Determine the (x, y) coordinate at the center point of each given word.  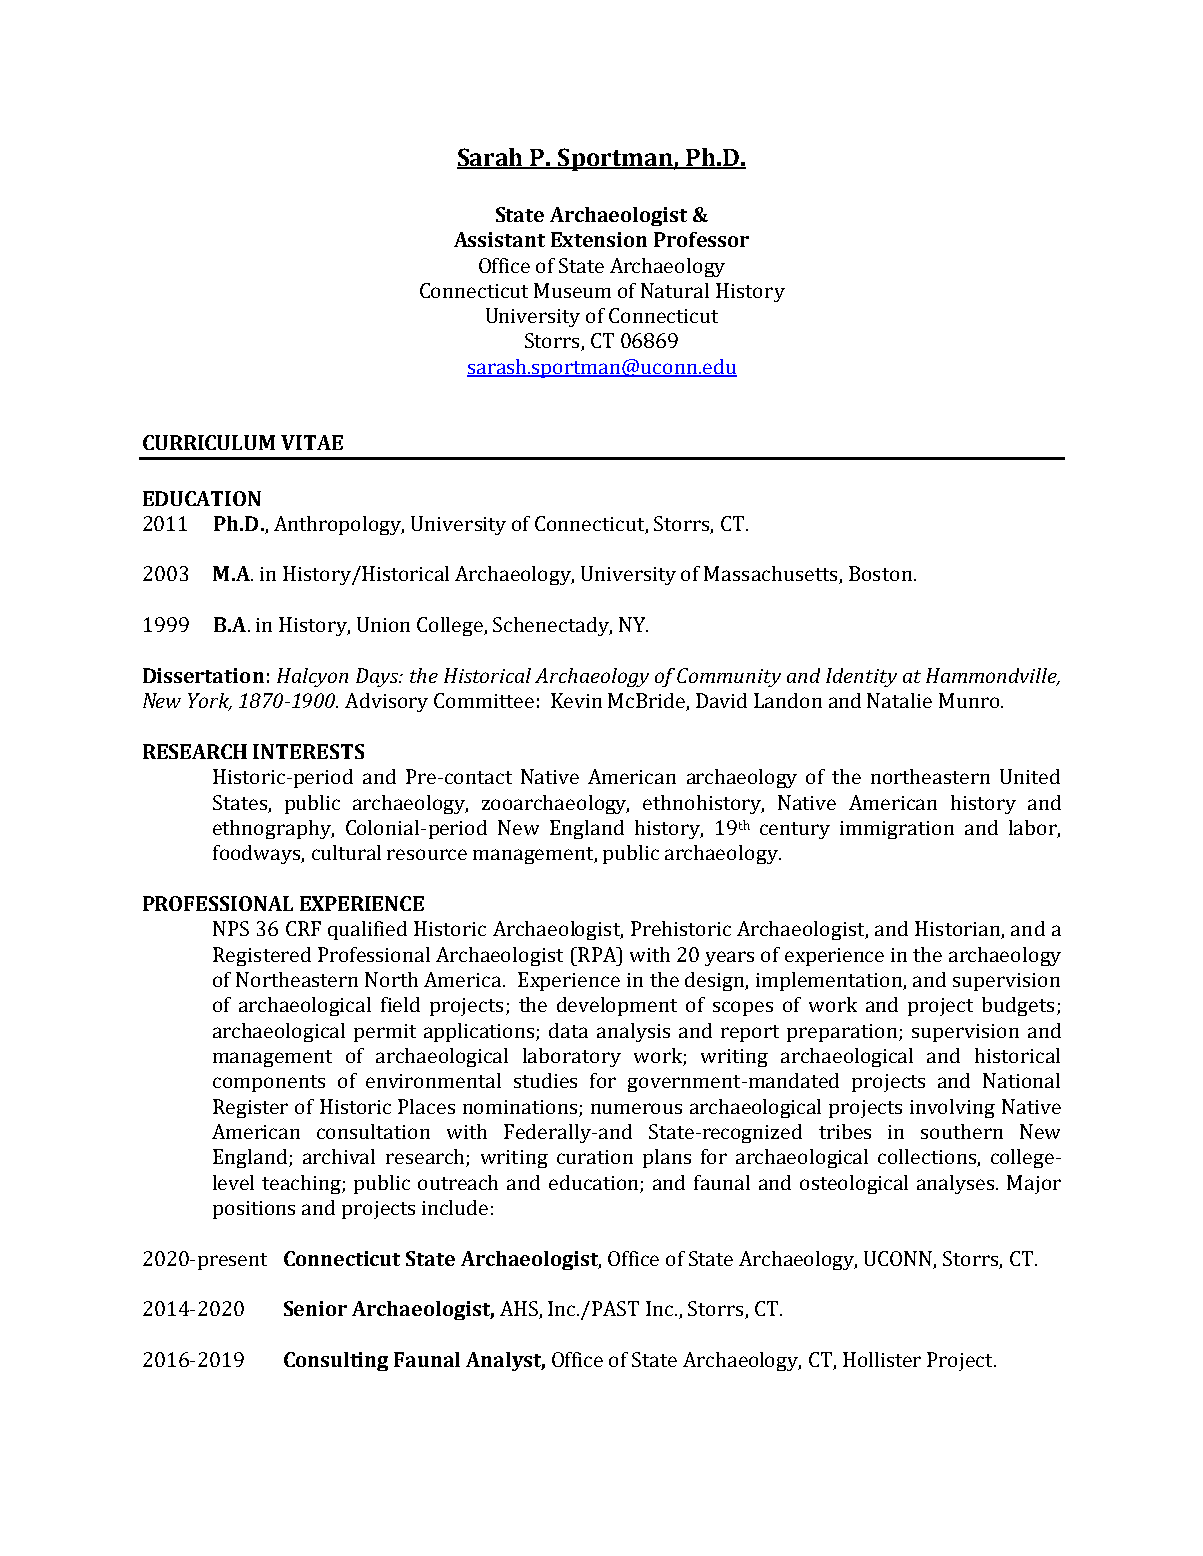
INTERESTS (308, 751)
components (269, 1083)
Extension (599, 239)
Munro (969, 700)
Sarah (491, 158)
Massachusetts (772, 575)
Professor (701, 239)
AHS (520, 1310)
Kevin (576, 700)
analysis (633, 1032)
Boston (880, 573)
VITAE (312, 442)
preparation (843, 1033)
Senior (315, 1308)
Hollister (882, 1359)
